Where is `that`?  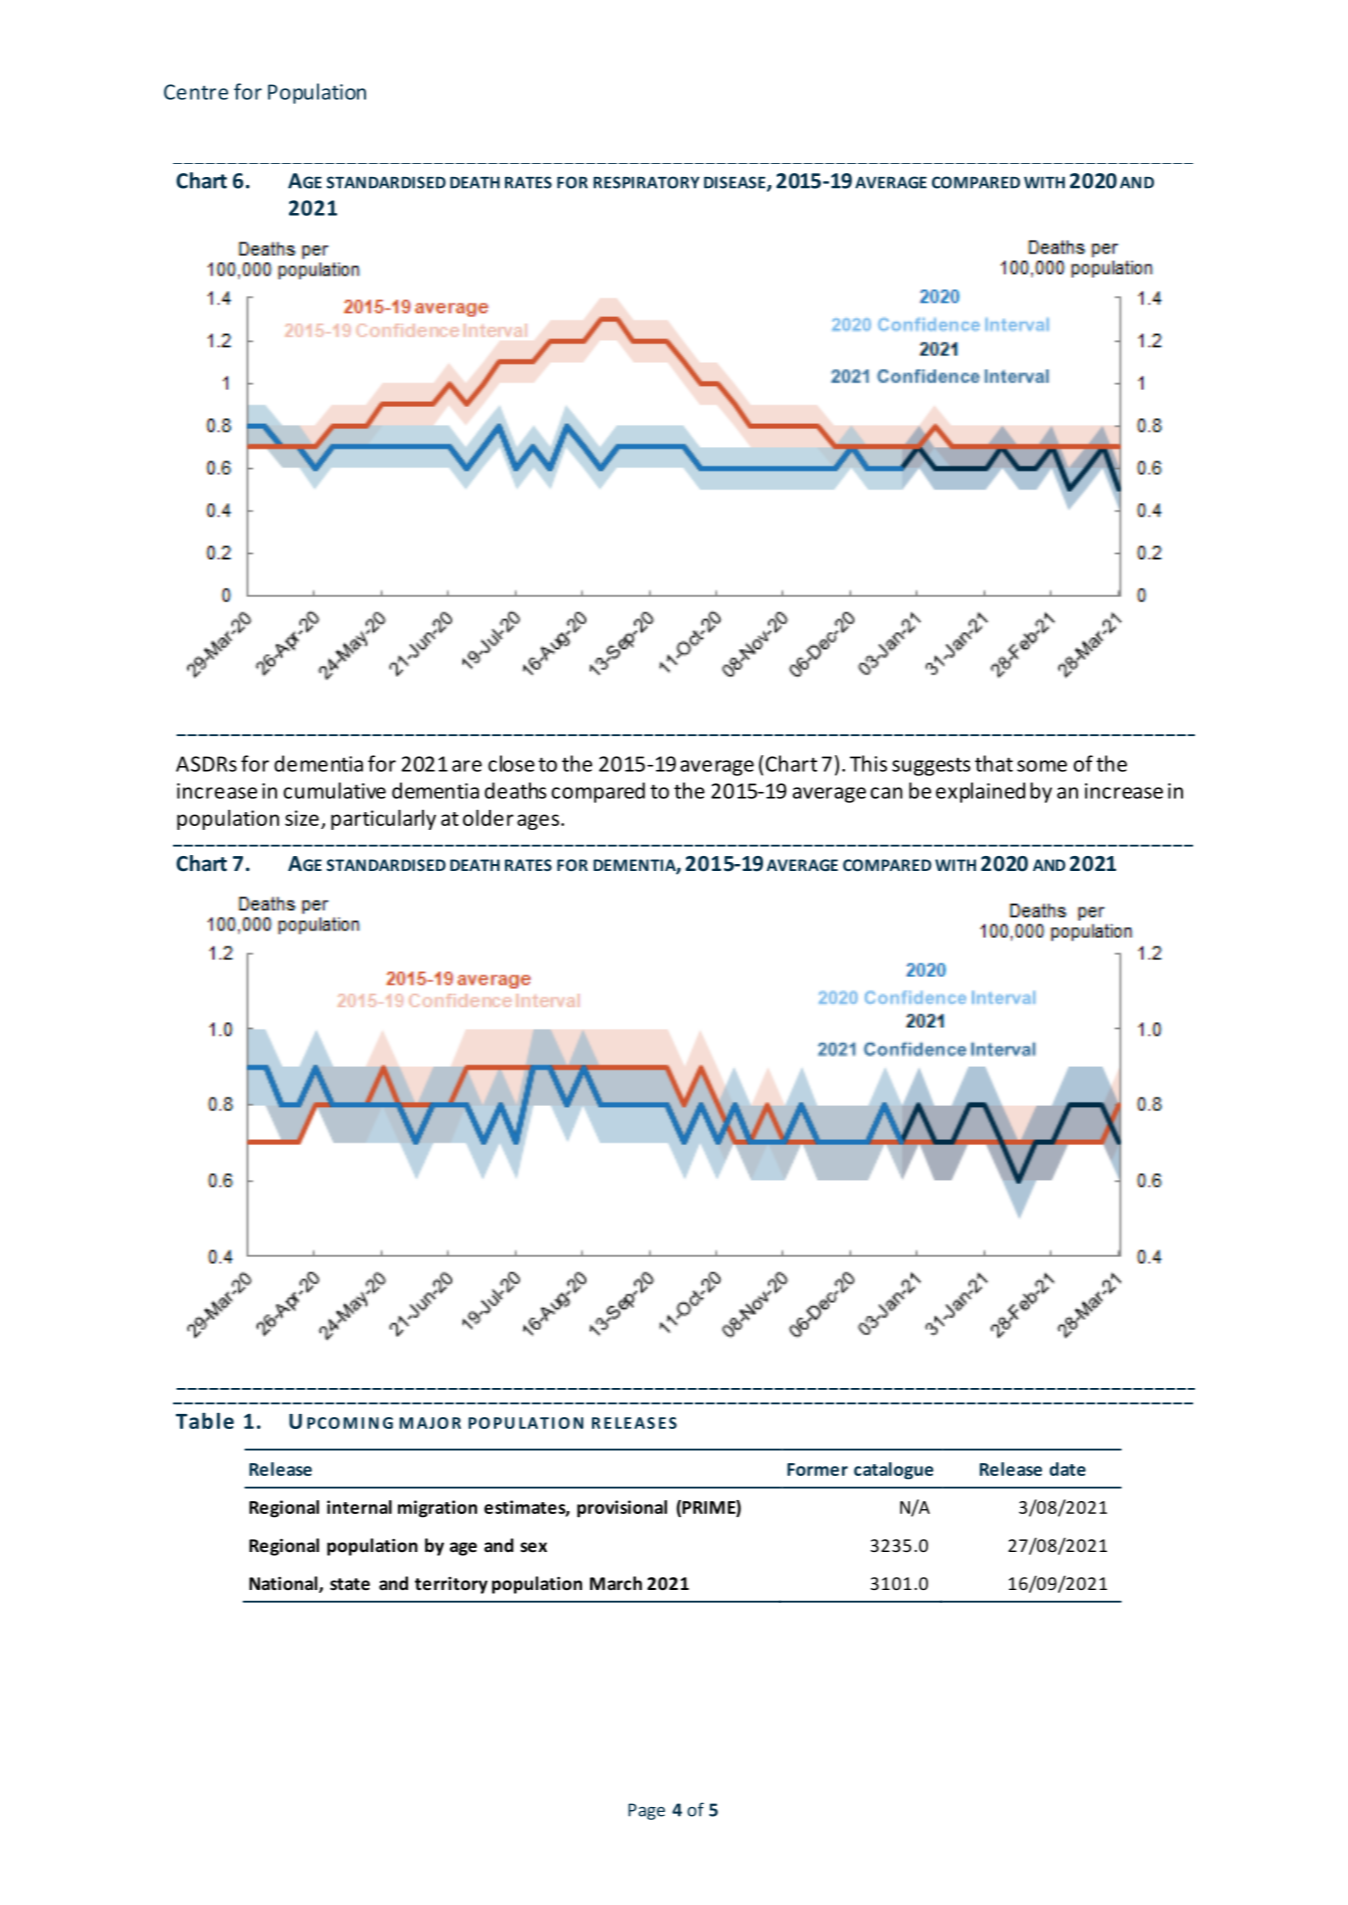 that is located at coordinates (994, 763).
